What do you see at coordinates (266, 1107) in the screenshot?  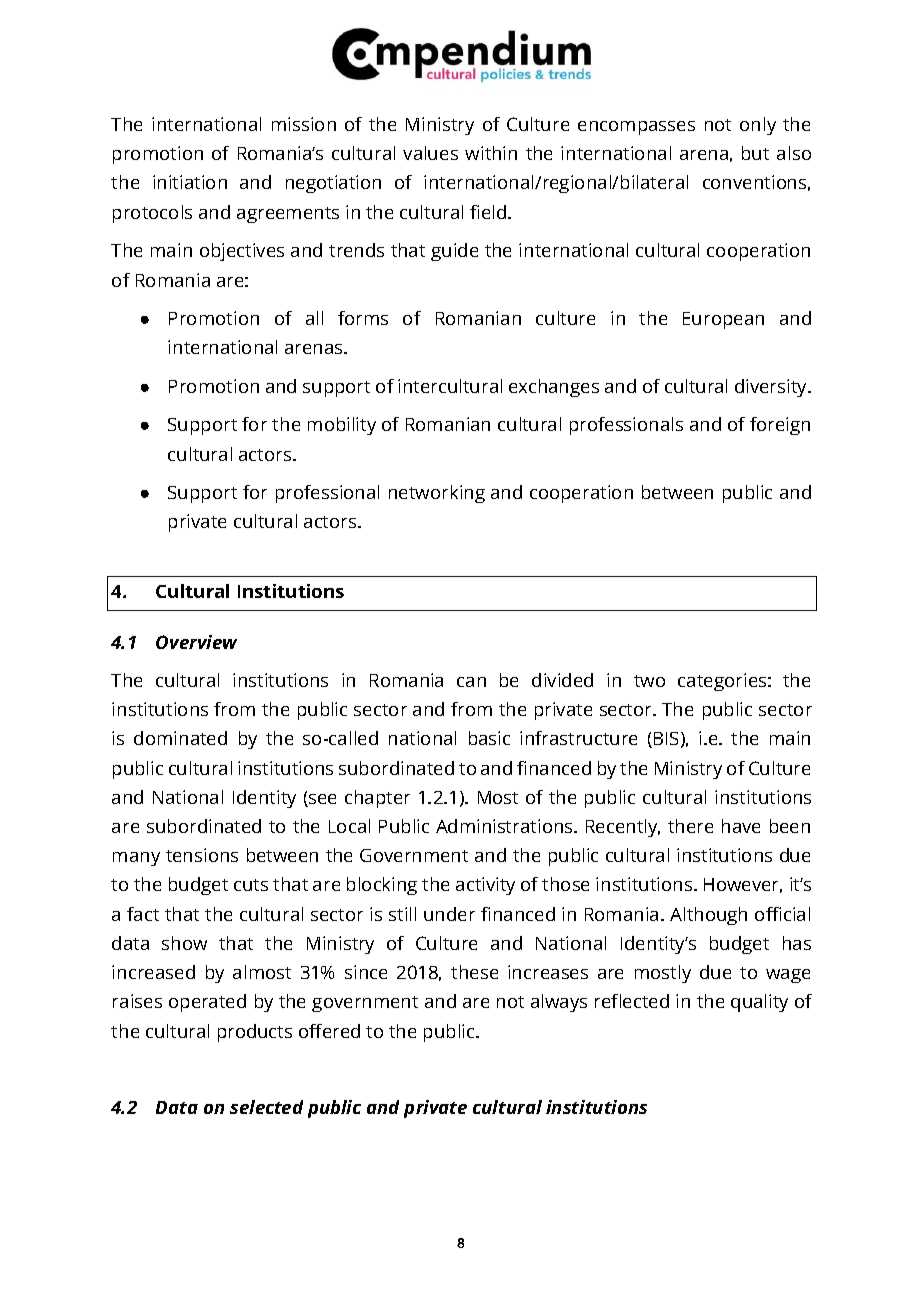 I see `selected` at bounding box center [266, 1107].
